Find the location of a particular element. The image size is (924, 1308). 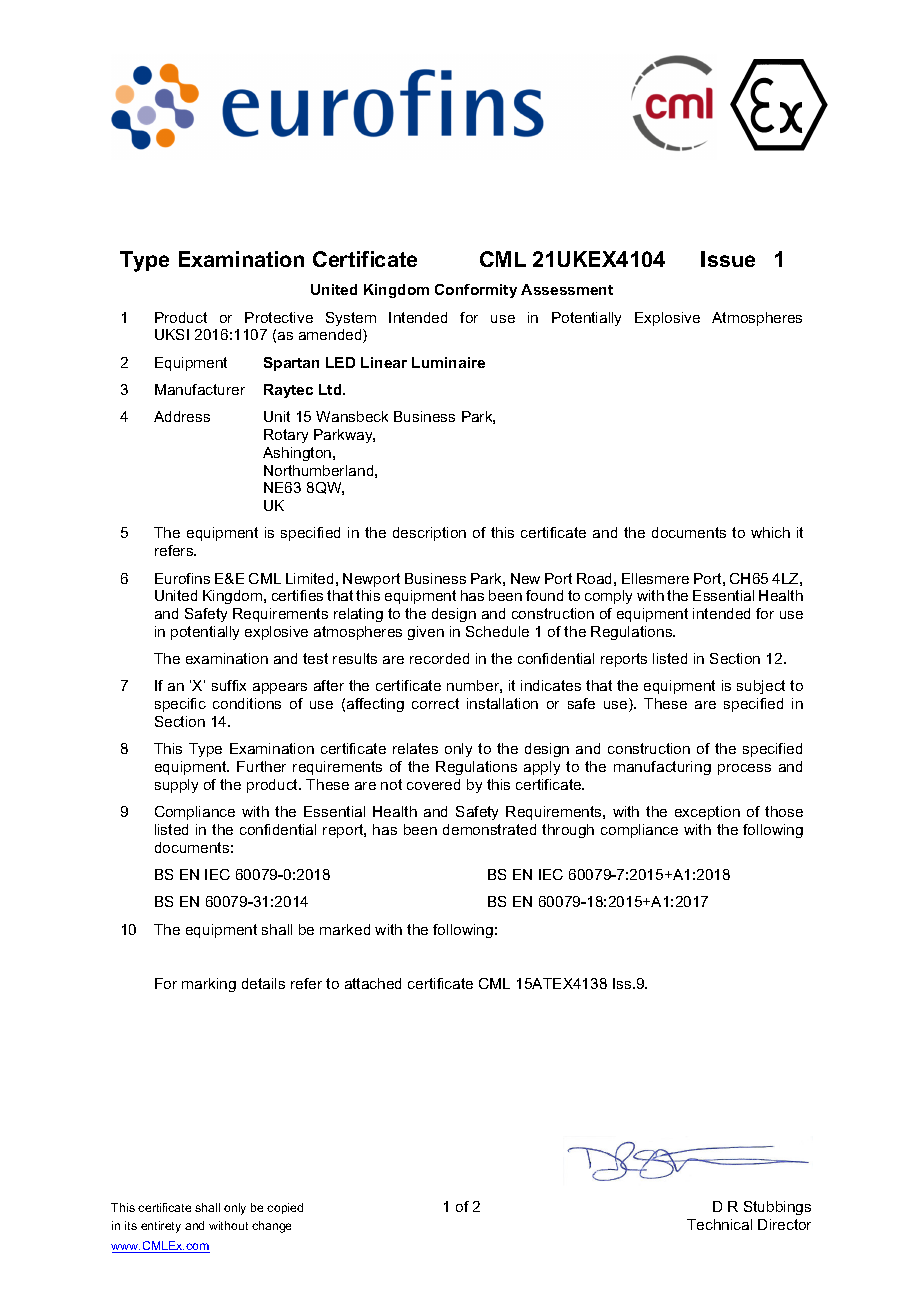

Technical is located at coordinates (719, 1224).
